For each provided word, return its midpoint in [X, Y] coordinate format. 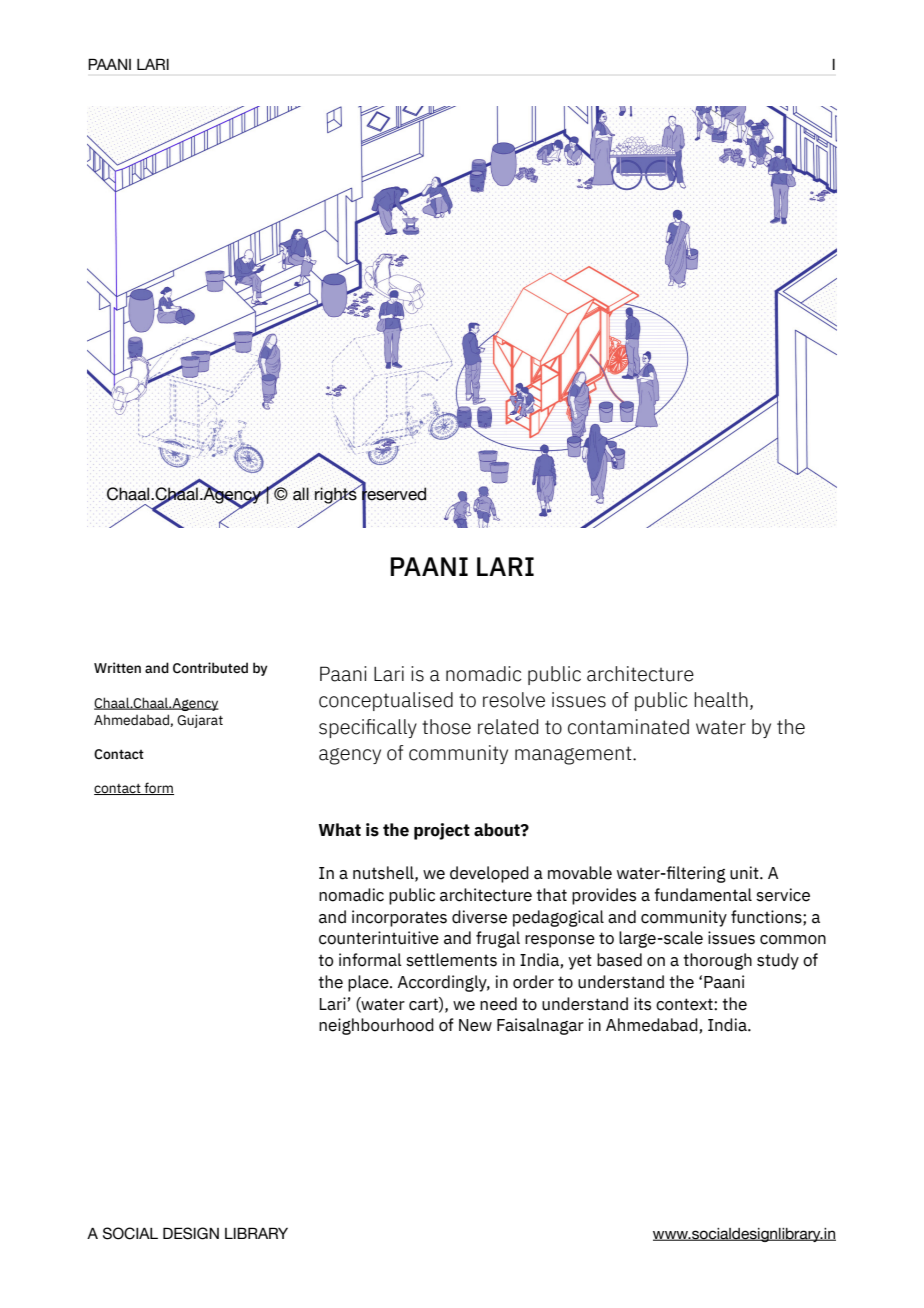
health [721, 700]
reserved [394, 494]
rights [337, 496]
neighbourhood [376, 1026]
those [446, 727]
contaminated [628, 727]
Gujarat [200, 721]
